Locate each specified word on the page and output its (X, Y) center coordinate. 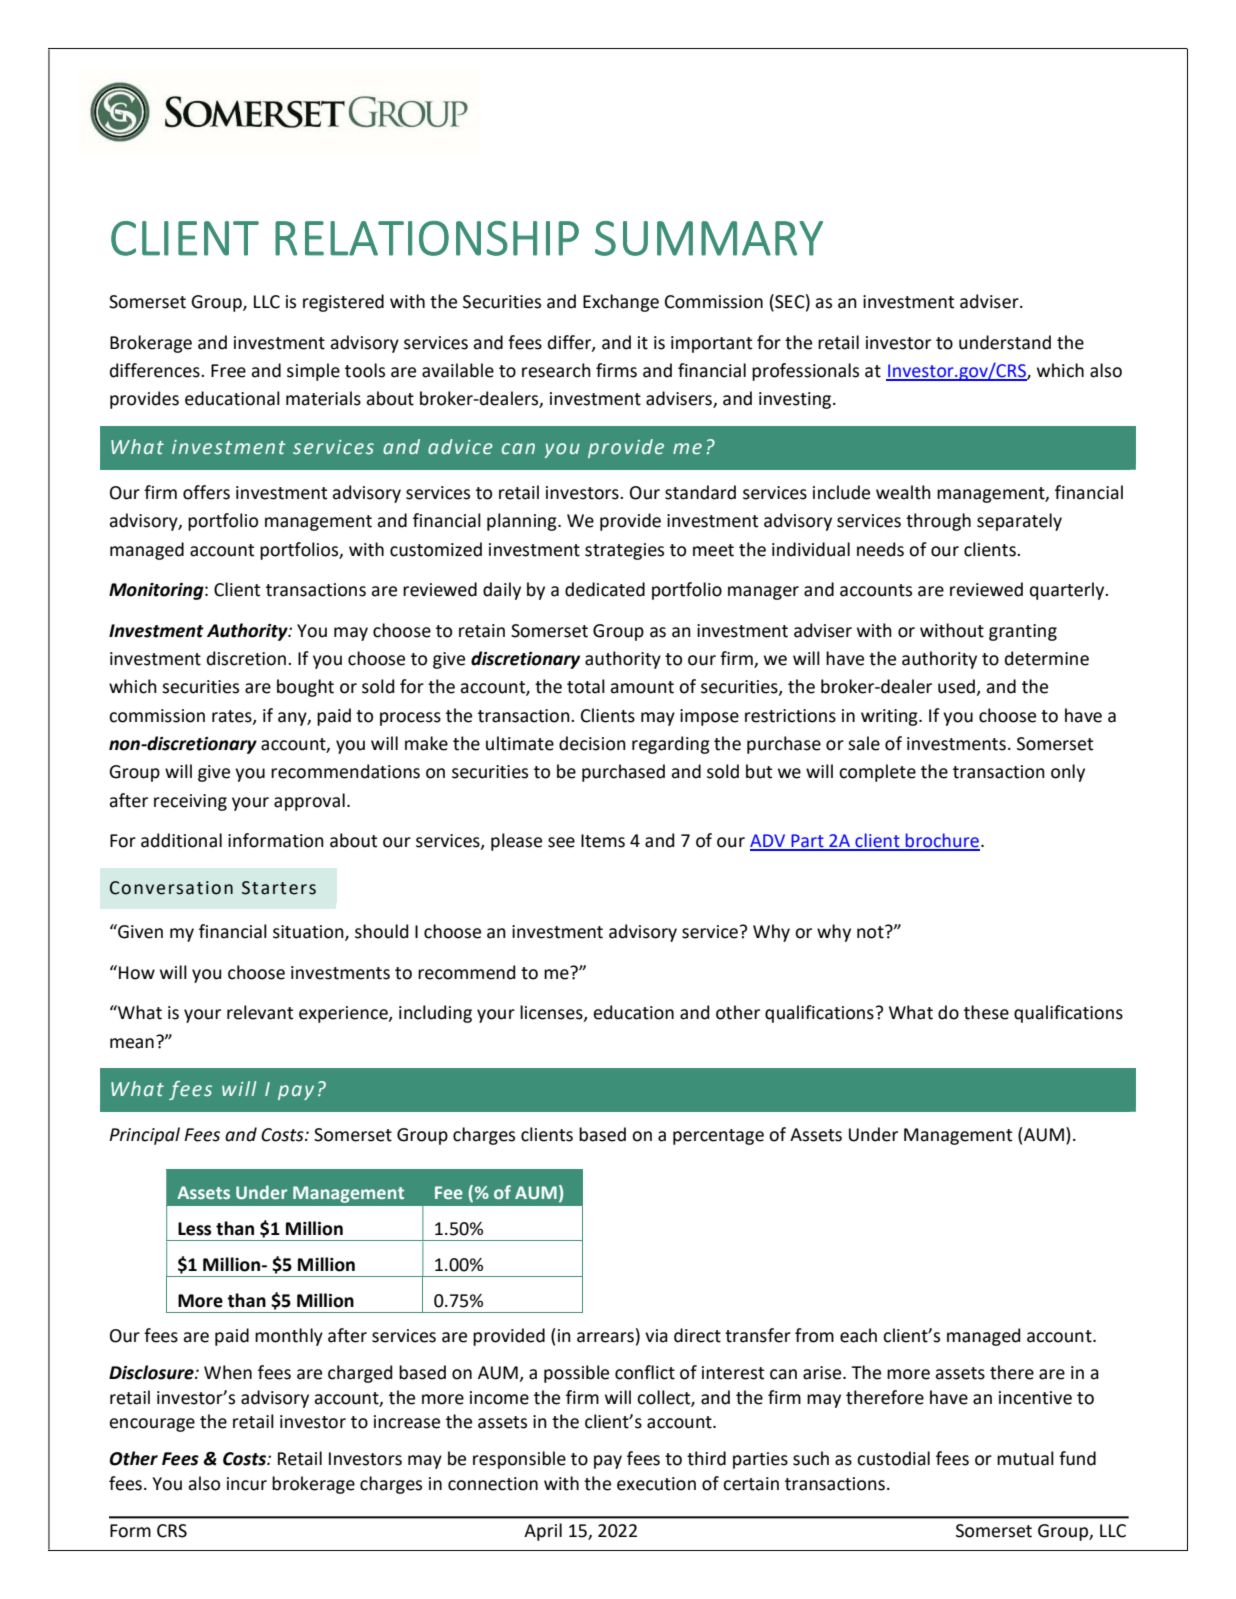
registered (343, 303)
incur (247, 1484)
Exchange (621, 303)
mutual (1025, 1458)
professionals (805, 372)
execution (656, 1484)
